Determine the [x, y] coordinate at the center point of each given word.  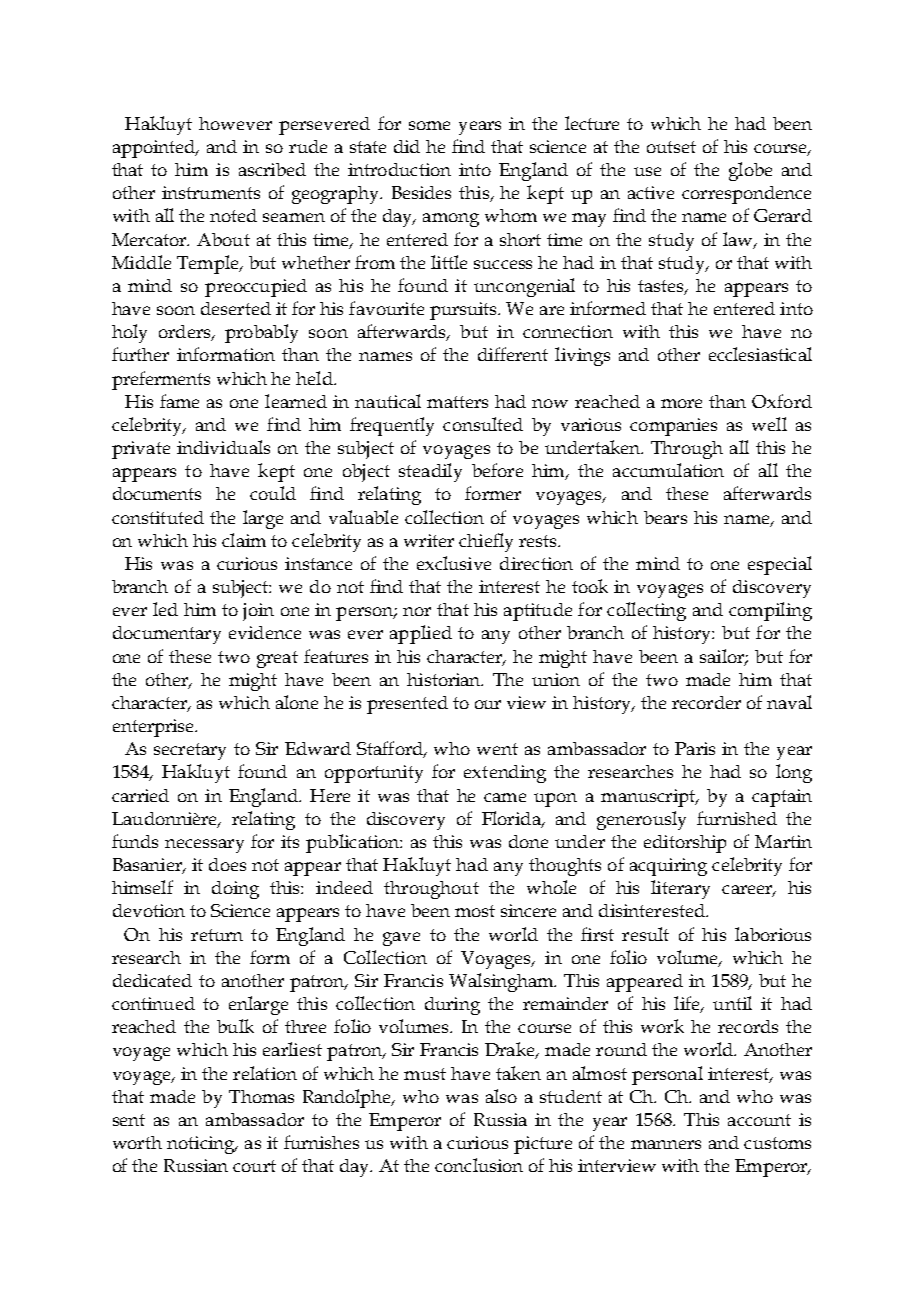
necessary [204, 846]
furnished [737, 818]
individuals [223, 447]
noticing [202, 1145]
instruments [211, 192]
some [429, 125]
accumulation [668, 470]
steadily [430, 472]
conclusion [479, 1165]
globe [750, 171]
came [505, 797]
